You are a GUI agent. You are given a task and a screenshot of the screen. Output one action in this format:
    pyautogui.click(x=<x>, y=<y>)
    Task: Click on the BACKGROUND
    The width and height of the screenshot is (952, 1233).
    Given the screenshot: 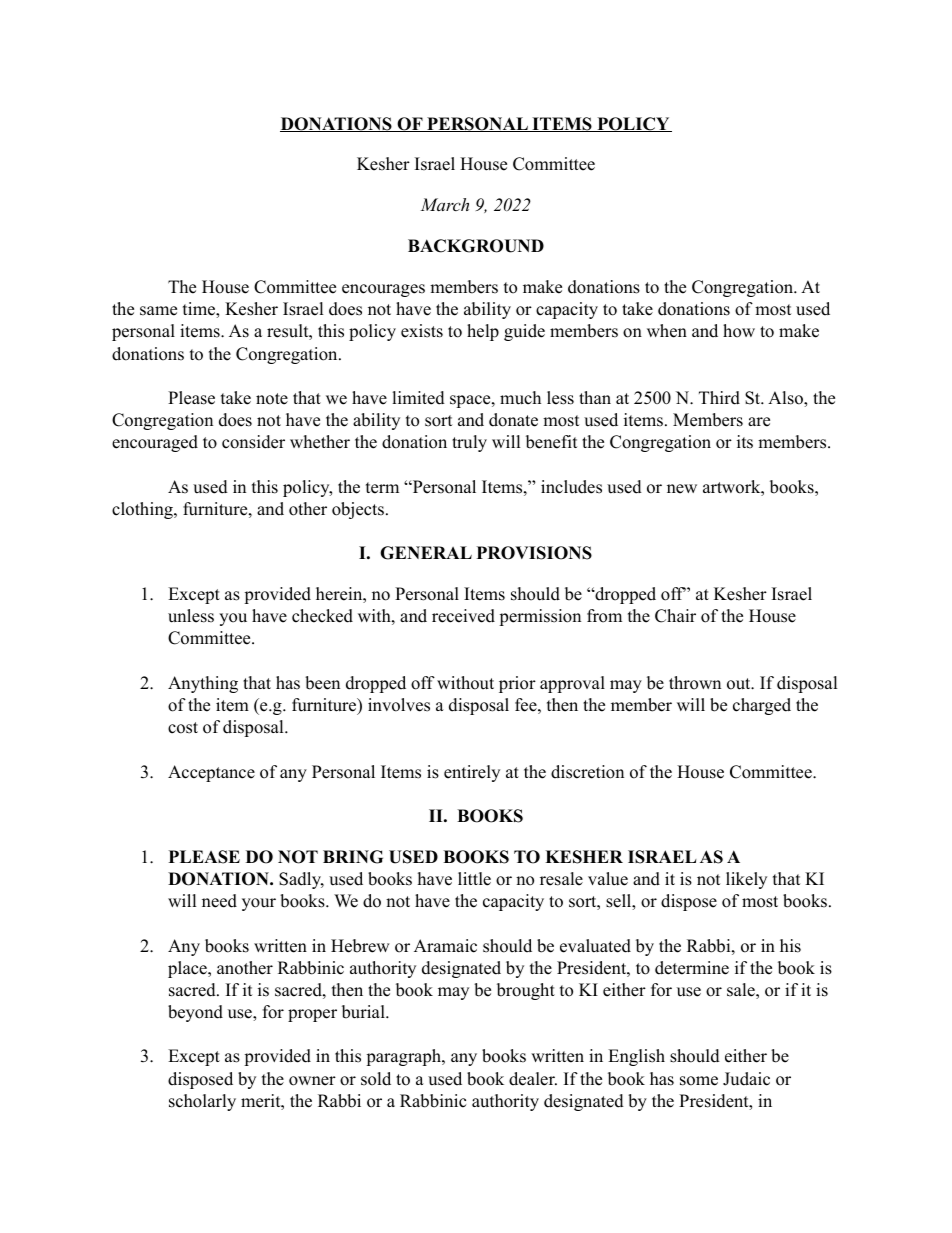 What is the action you would take?
    pyautogui.click(x=476, y=246)
